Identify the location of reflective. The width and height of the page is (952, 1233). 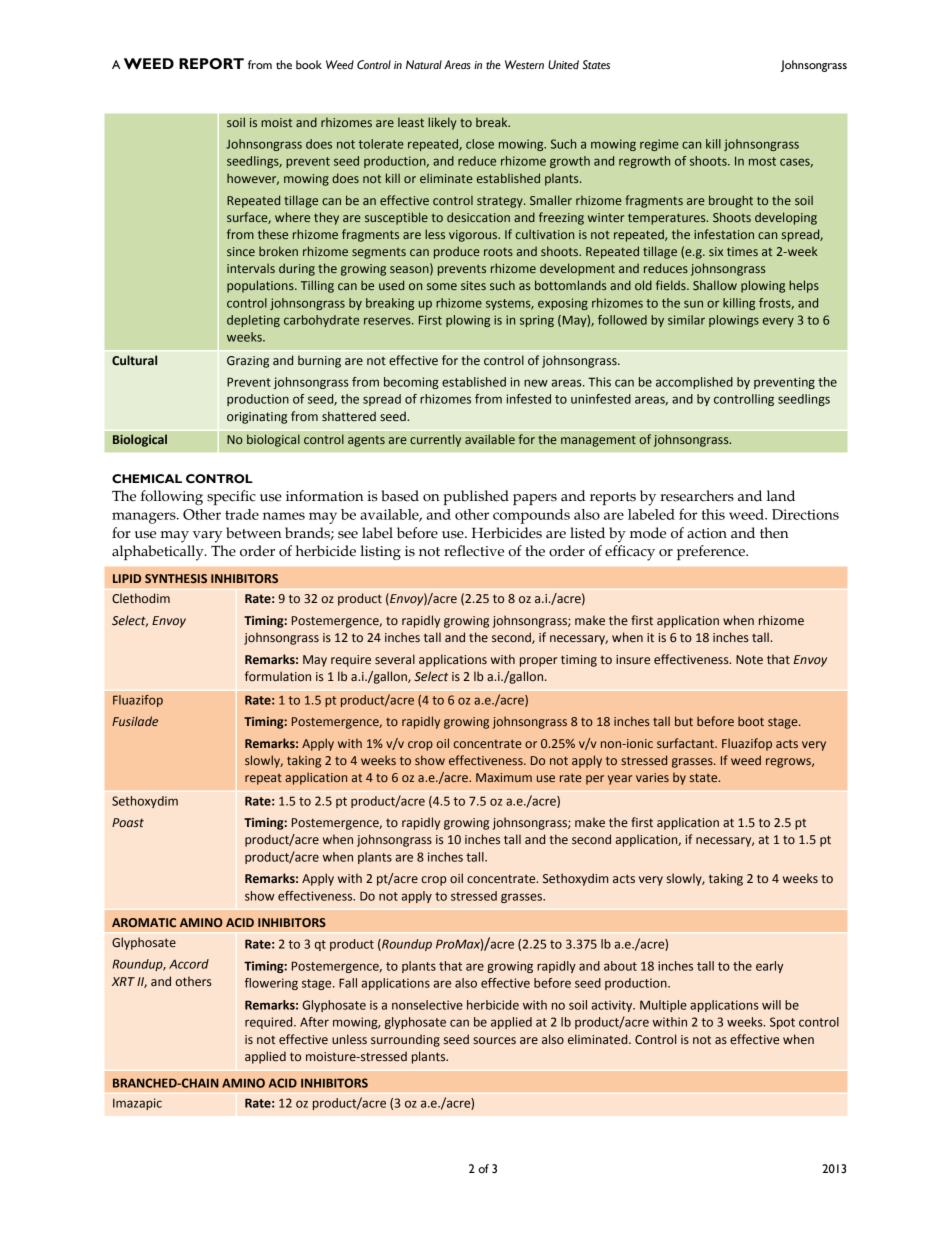
(474, 551).
